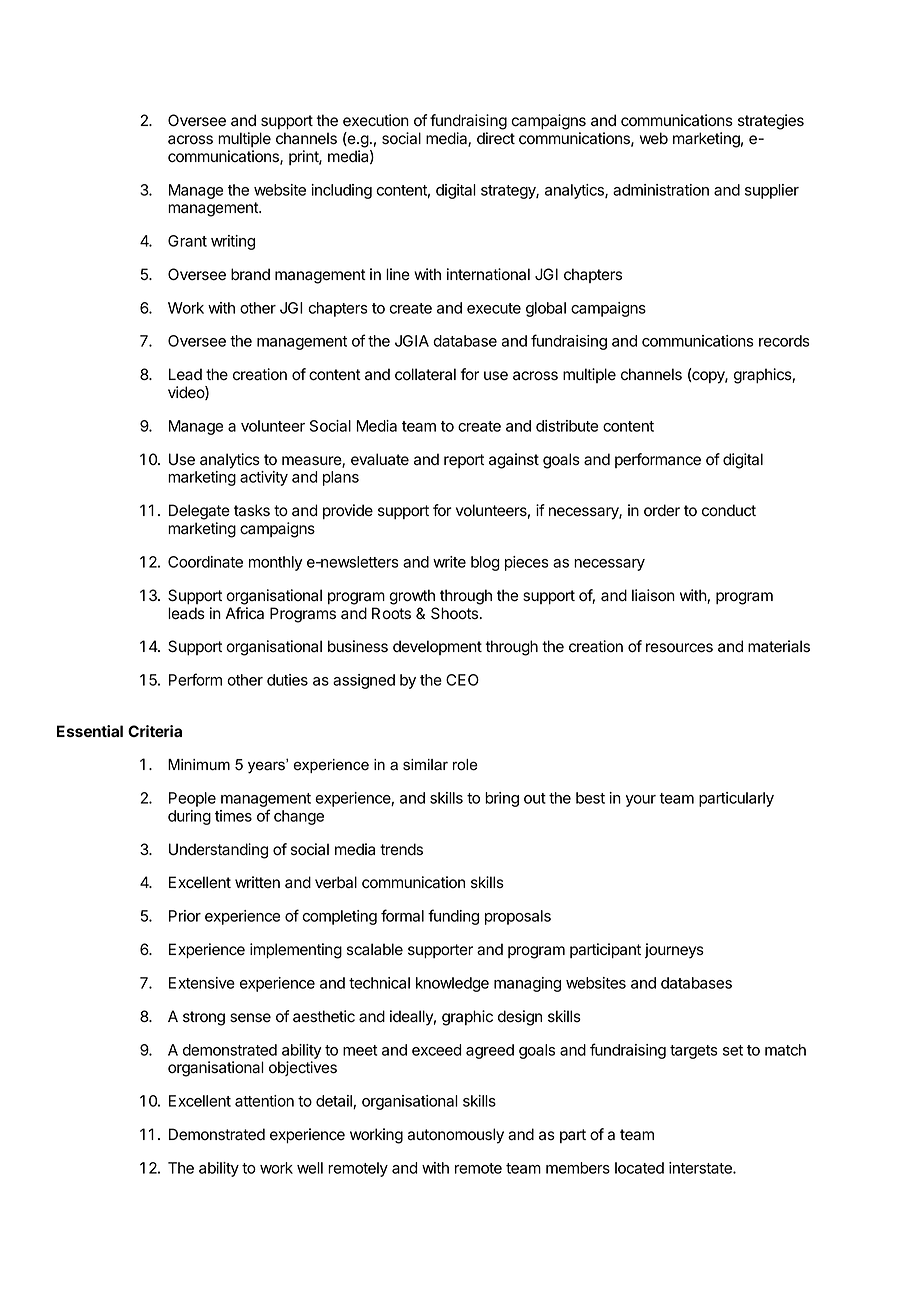 Image resolution: width=924 pixels, height=1308 pixels. What do you see at coordinates (661, 190) in the screenshot?
I see `administration` at bounding box center [661, 190].
